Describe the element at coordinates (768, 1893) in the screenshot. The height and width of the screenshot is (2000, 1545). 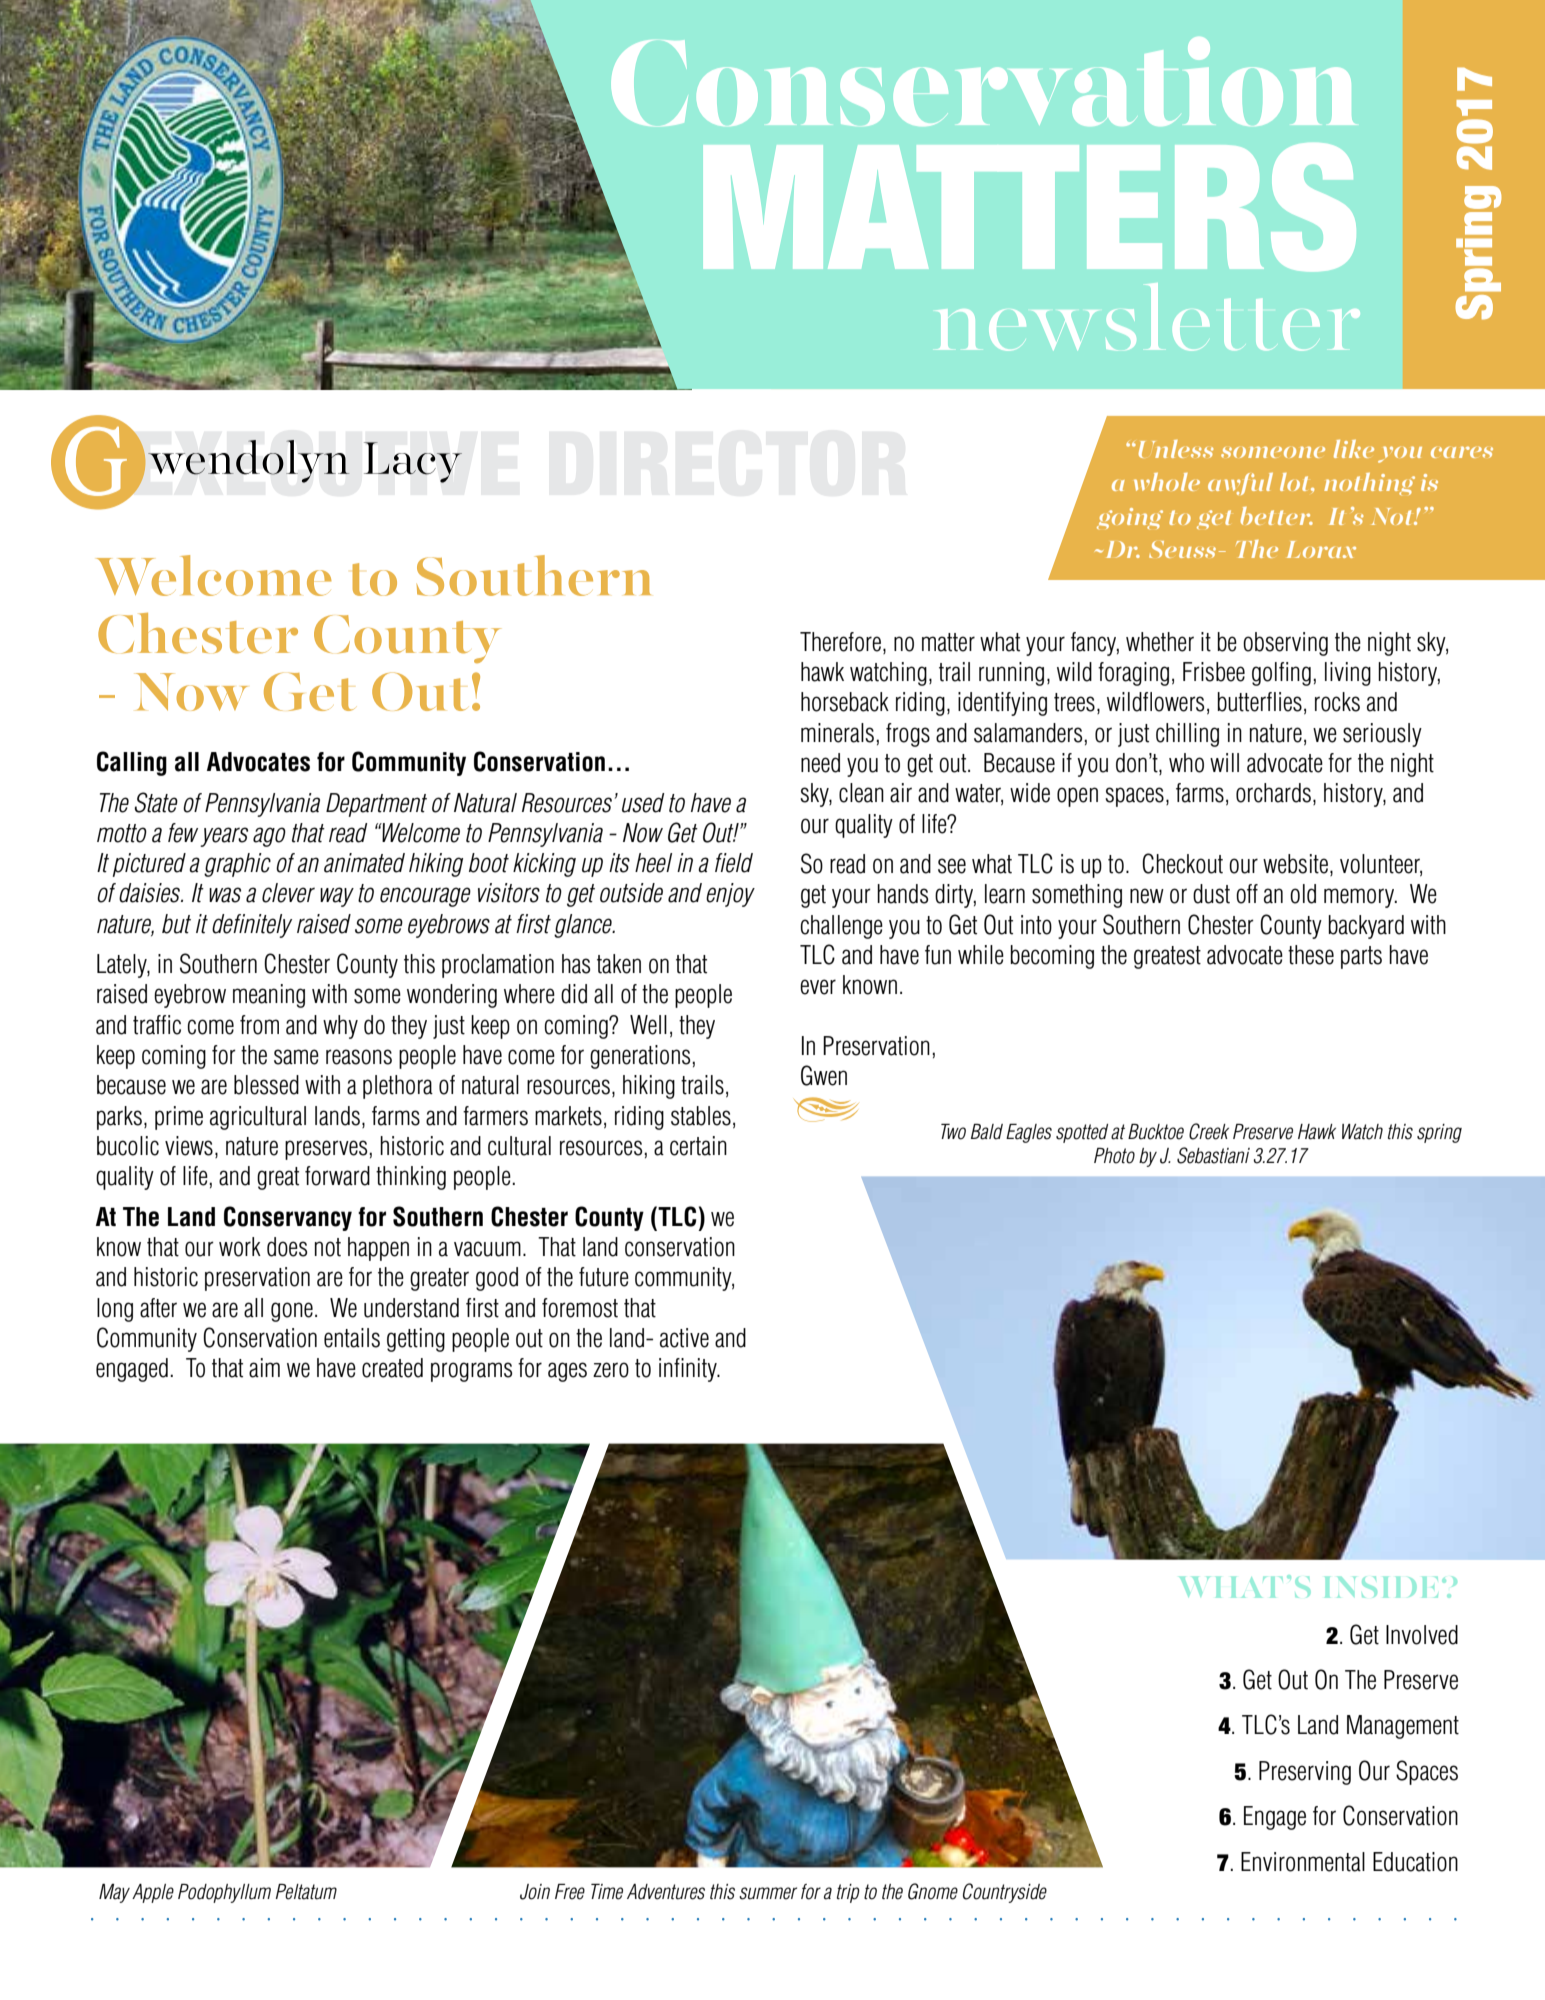
I see `summer` at that location.
